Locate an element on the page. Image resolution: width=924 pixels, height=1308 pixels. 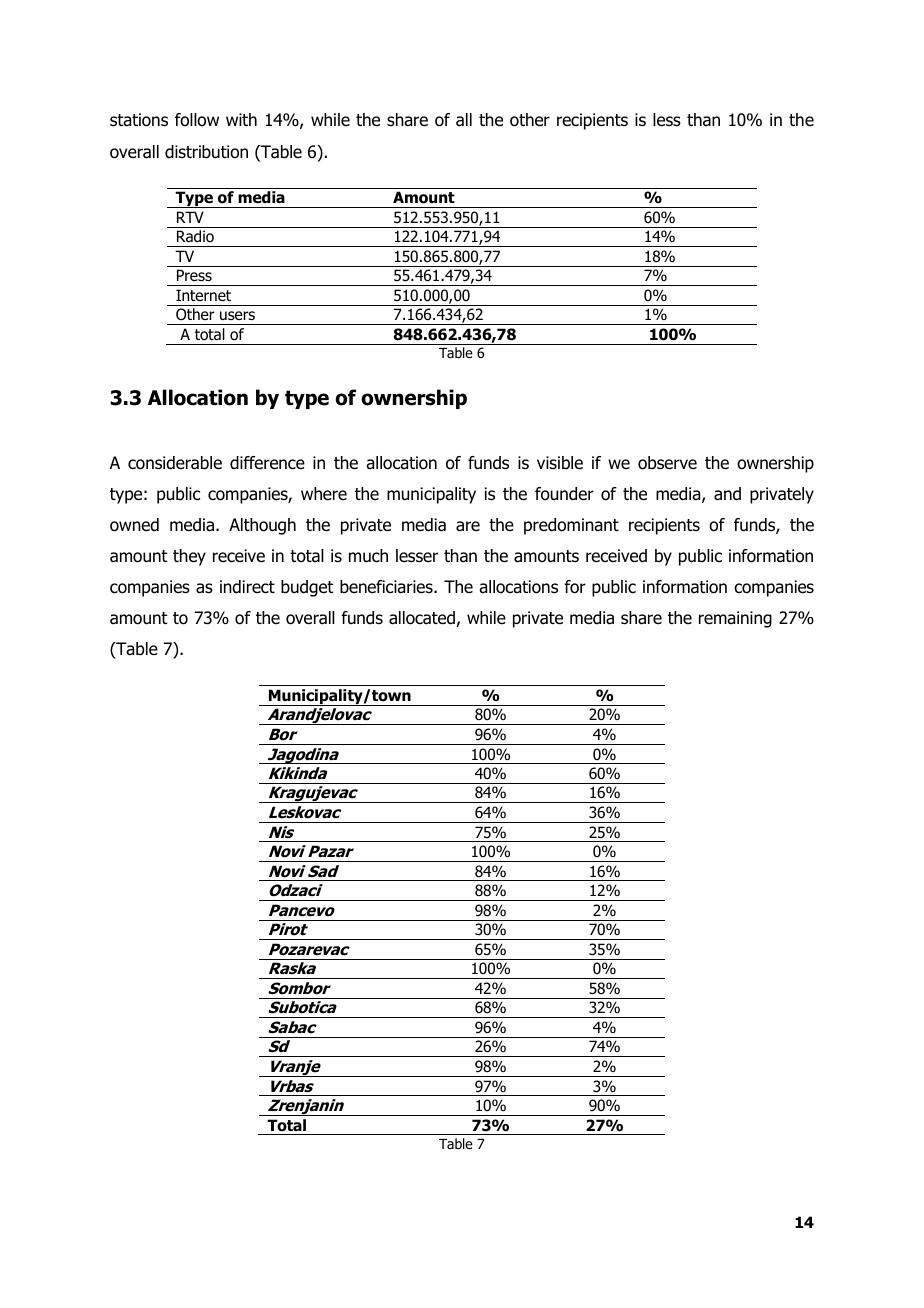
observe is located at coordinates (667, 463).
